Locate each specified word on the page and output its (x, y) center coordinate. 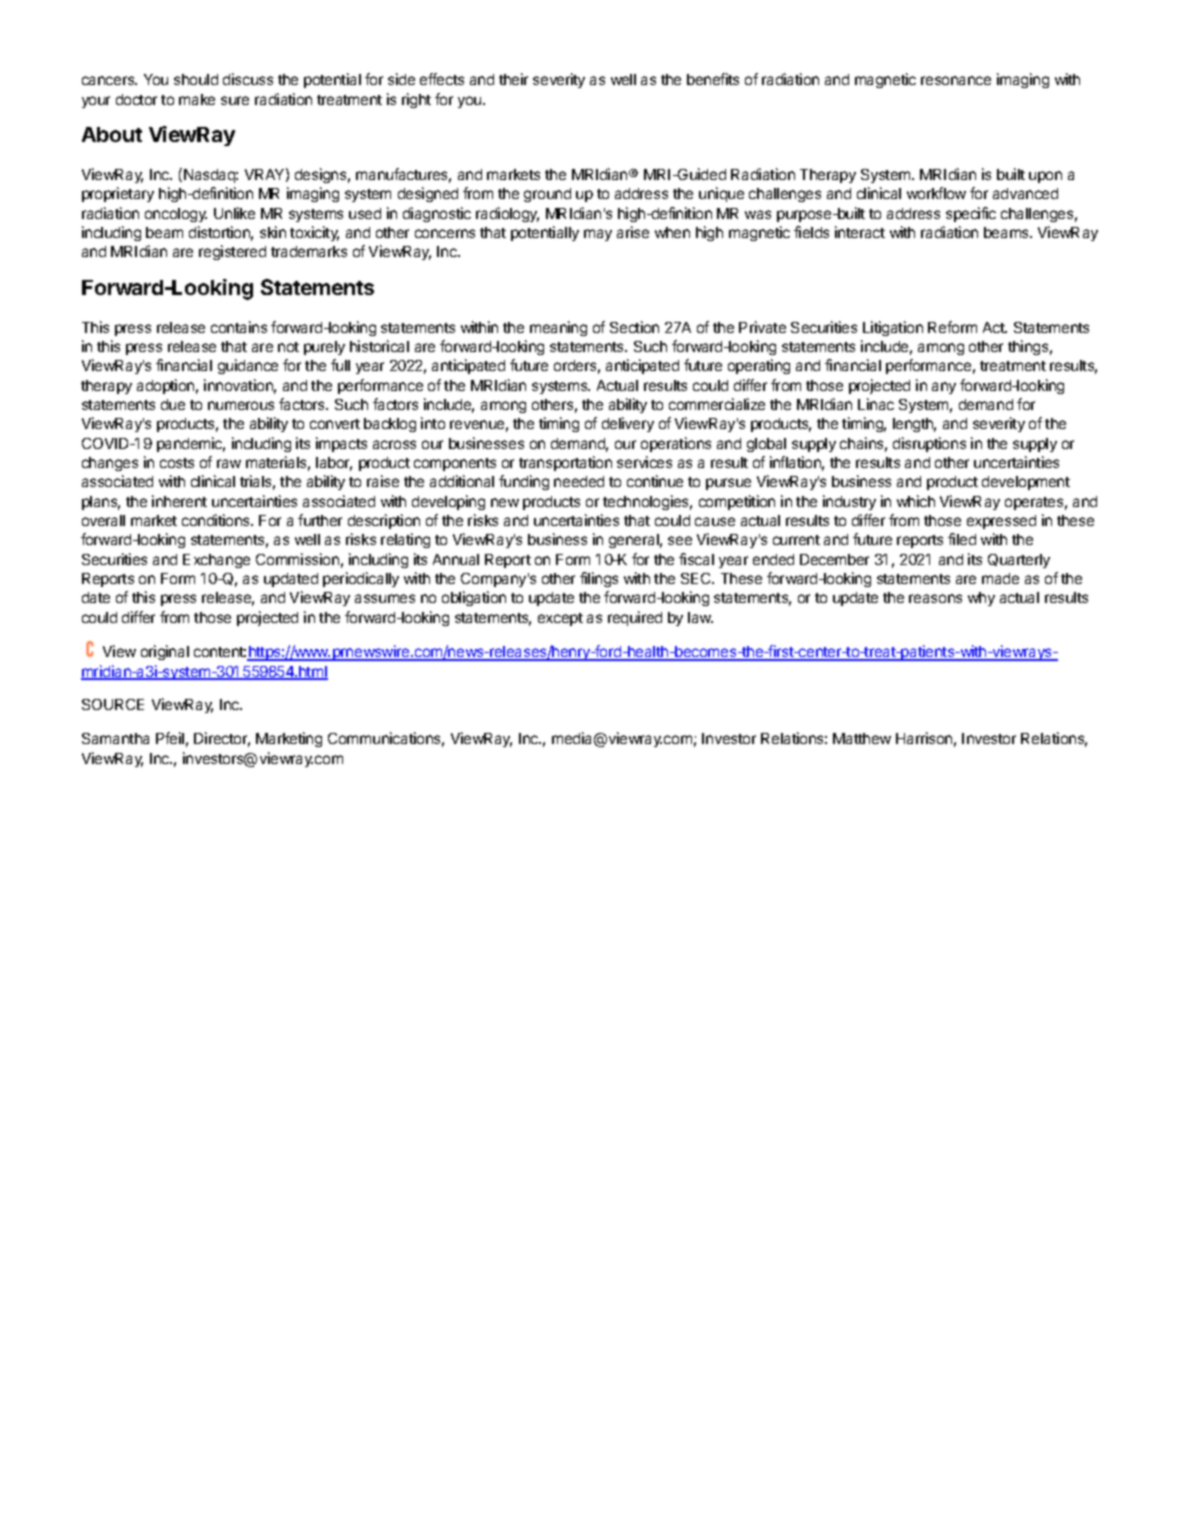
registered (232, 252)
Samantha (115, 738)
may (598, 235)
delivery (628, 424)
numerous (241, 405)
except (560, 619)
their (513, 79)
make (197, 99)
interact (860, 232)
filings (599, 579)
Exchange (216, 561)
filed (962, 539)
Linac (876, 404)
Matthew (862, 738)
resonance (956, 80)
